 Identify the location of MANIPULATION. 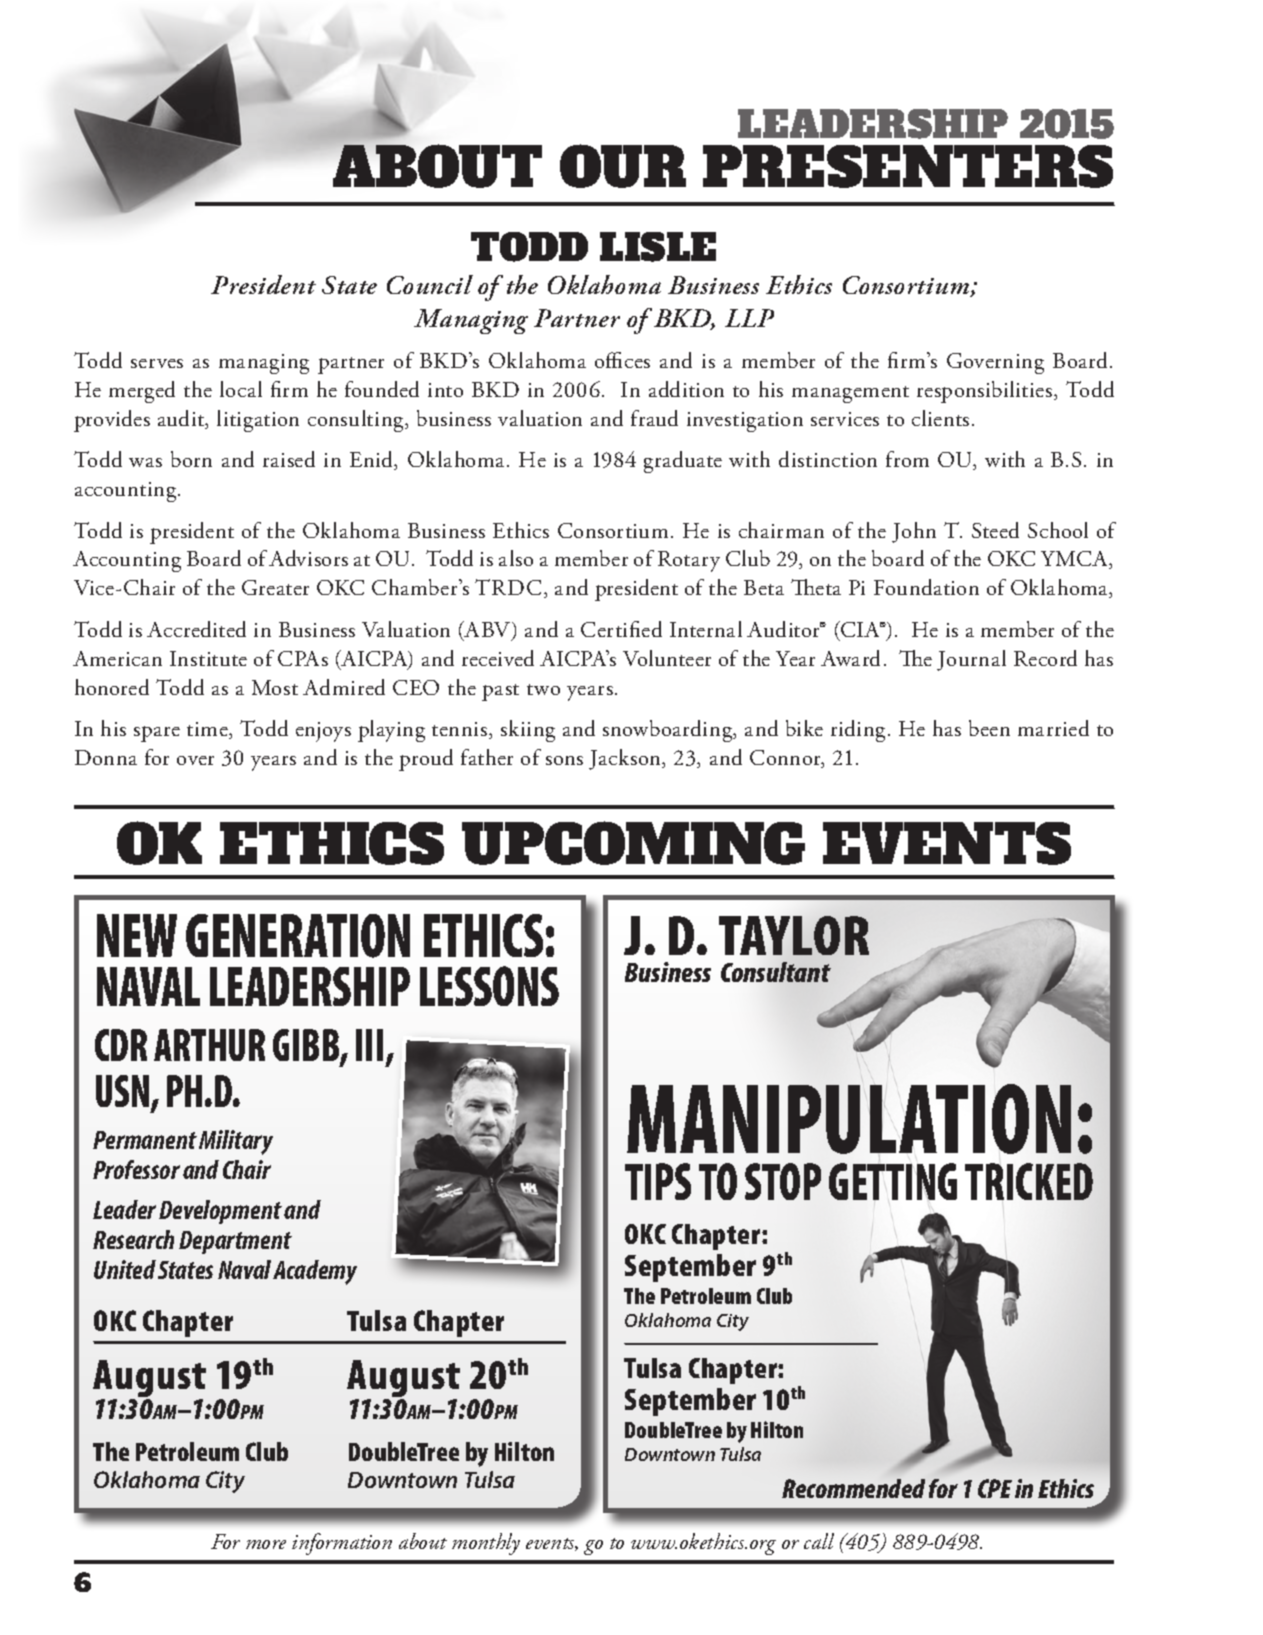
(849, 1119).
